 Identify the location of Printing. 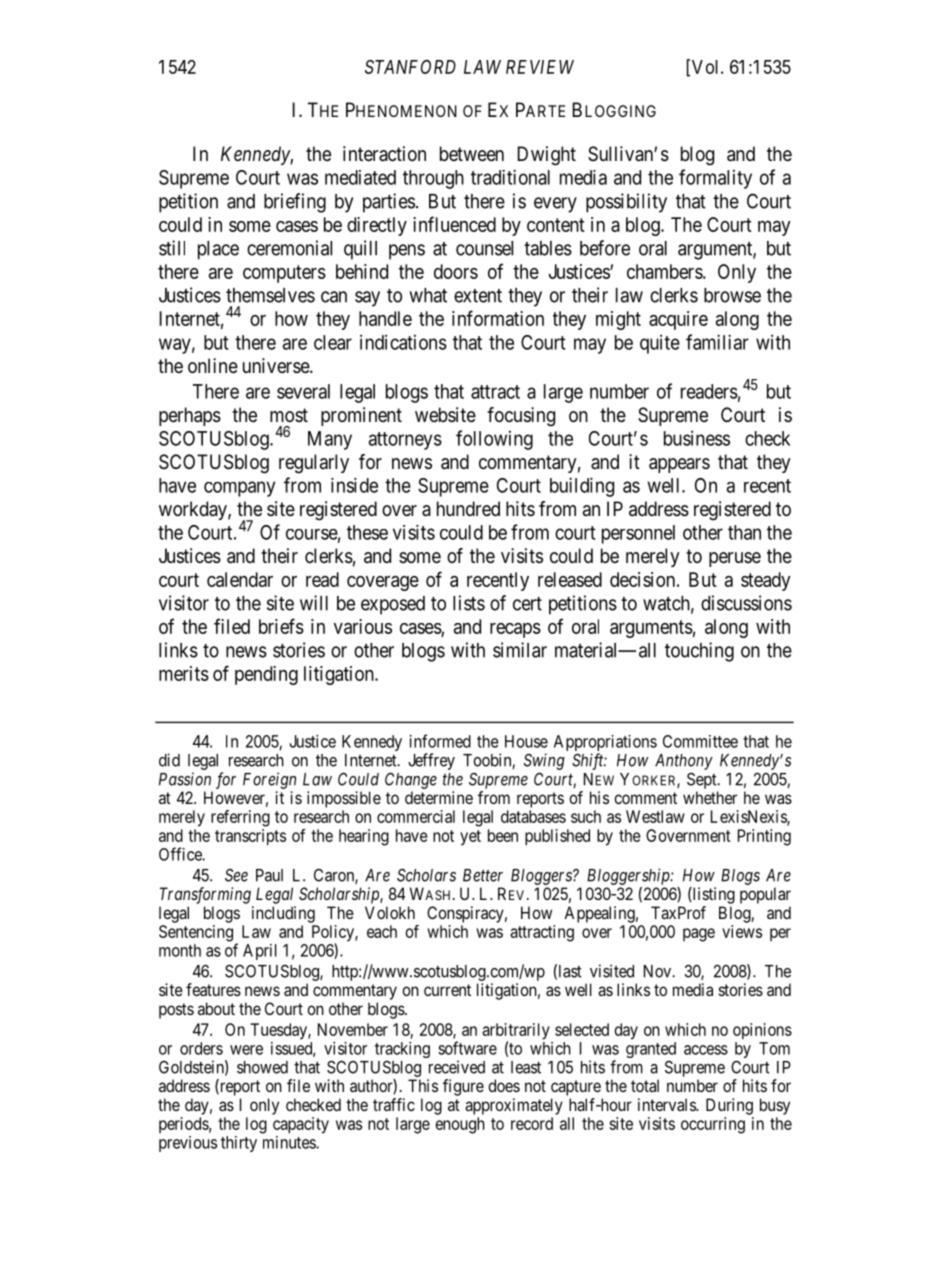
(764, 837).
